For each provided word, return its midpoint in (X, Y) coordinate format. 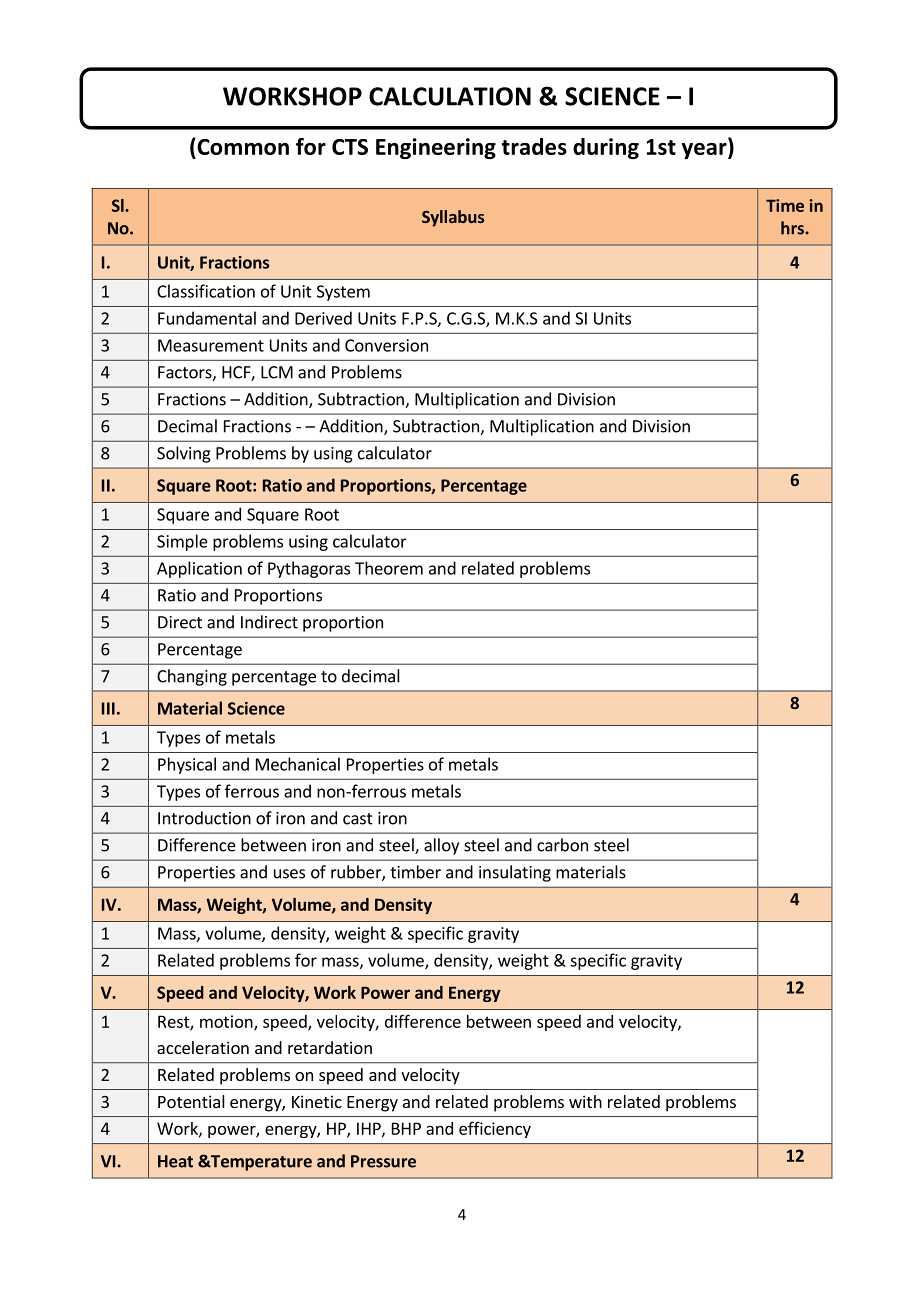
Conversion (386, 345)
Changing (192, 677)
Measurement (211, 345)
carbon (562, 845)
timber (415, 872)
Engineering (436, 148)
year (705, 151)
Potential (191, 1101)
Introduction (204, 818)
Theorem (389, 568)
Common (242, 146)
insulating (515, 873)
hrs (793, 228)
